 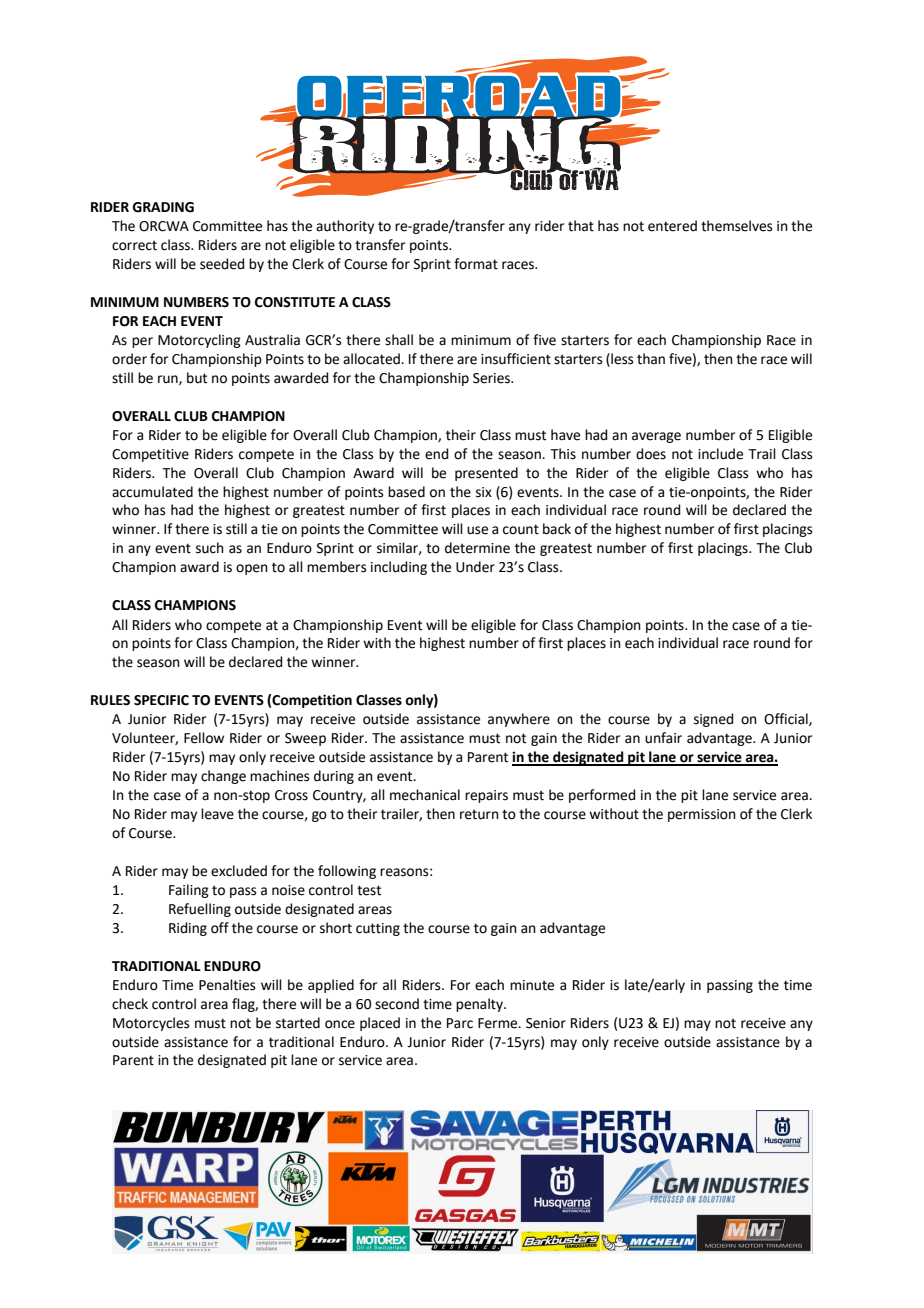 What do you see at coordinates (713, 720) in the screenshot?
I see `signed` at bounding box center [713, 720].
